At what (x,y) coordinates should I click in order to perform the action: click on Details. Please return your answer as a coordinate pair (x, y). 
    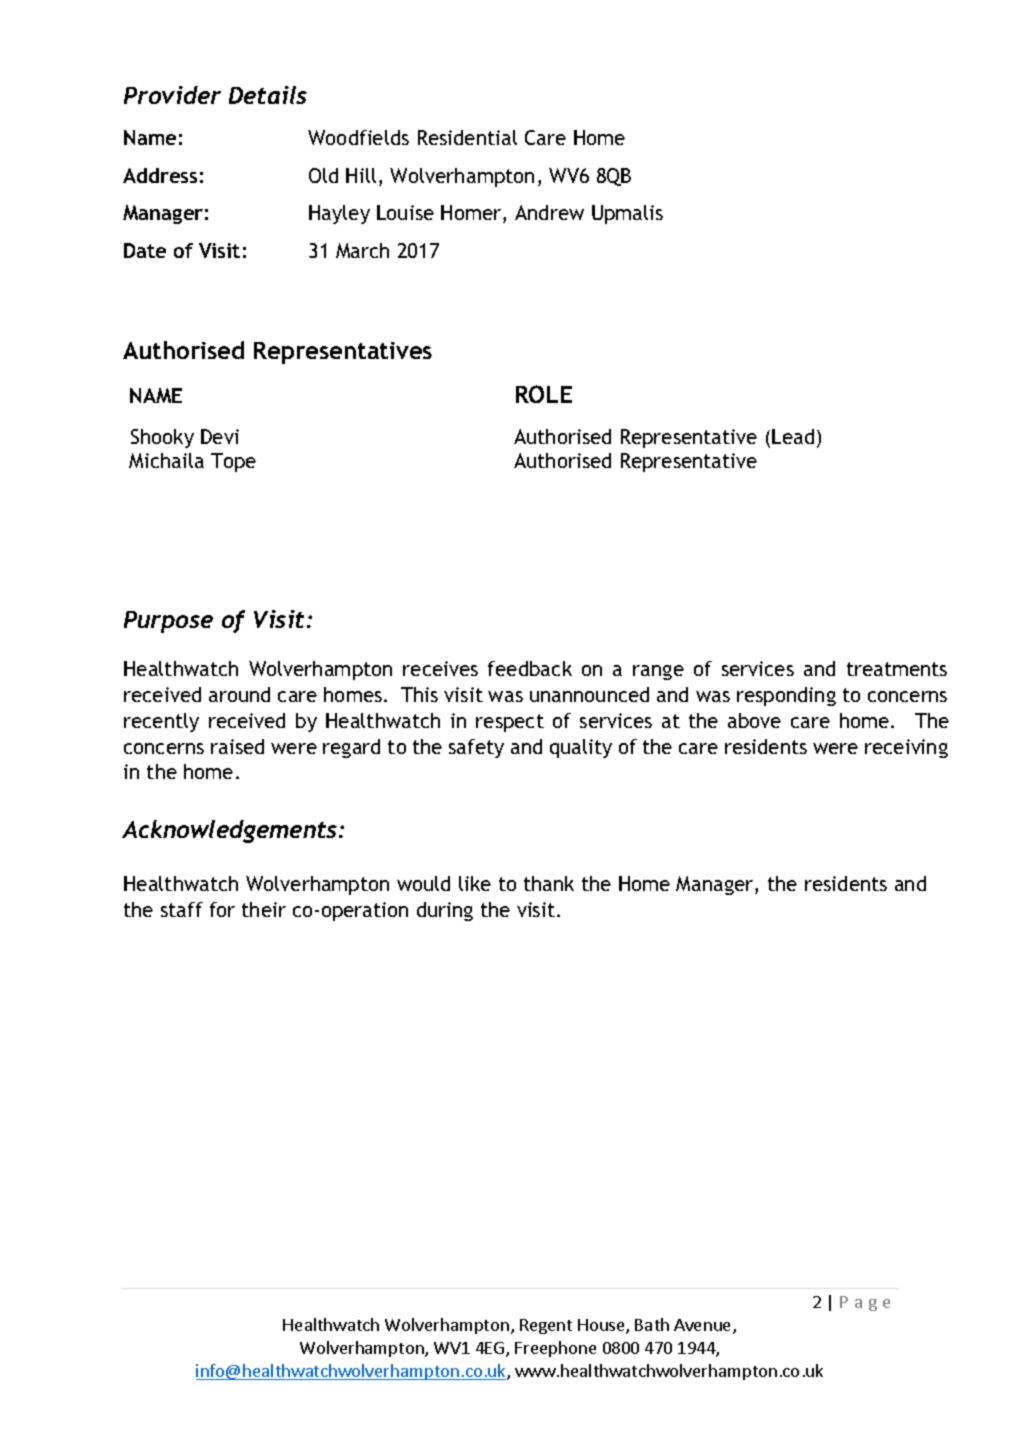
    Looking at the image, I should click on (268, 95).
